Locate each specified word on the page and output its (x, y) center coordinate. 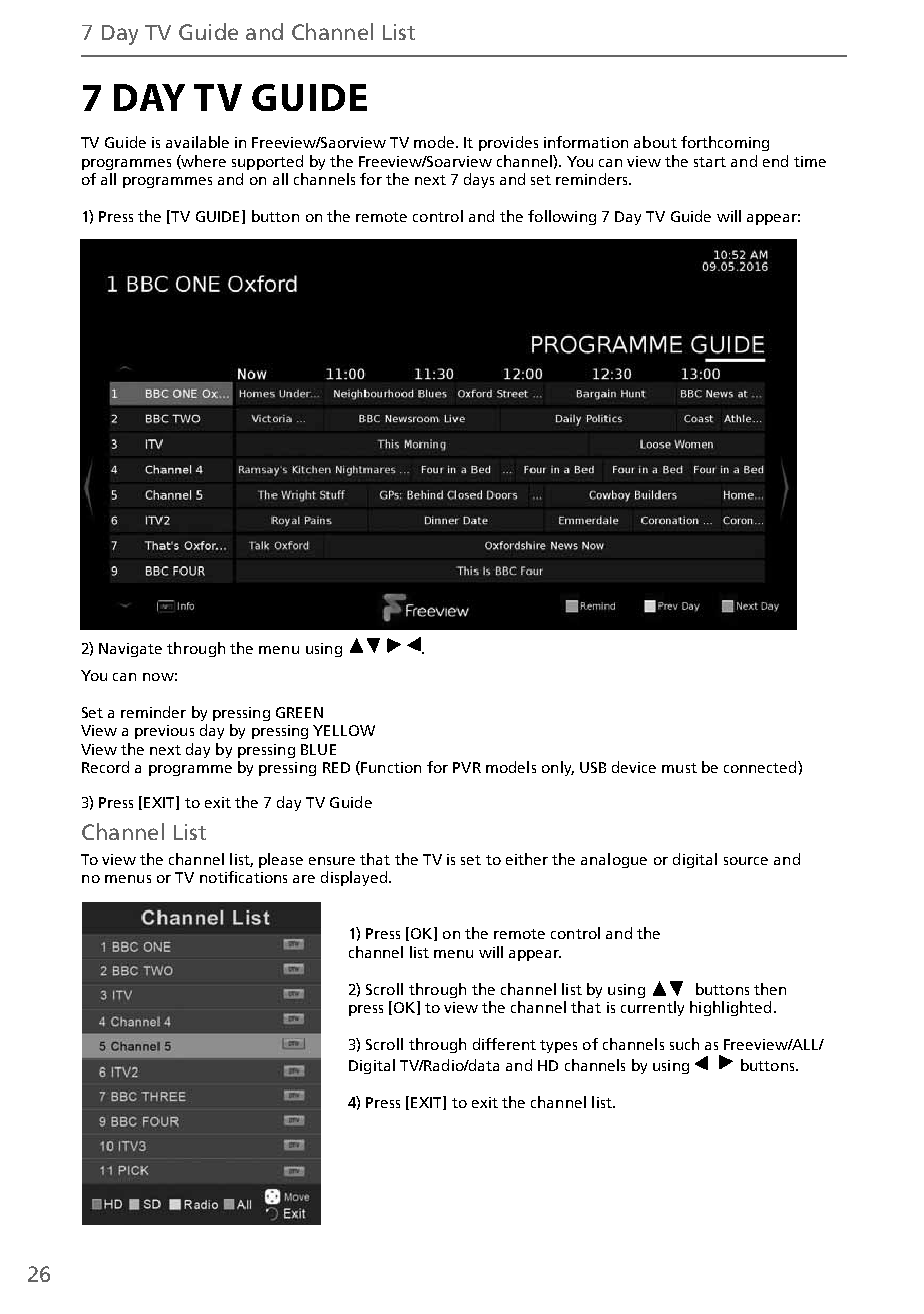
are (304, 879)
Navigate (130, 650)
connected (761, 767)
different (504, 1044)
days (479, 180)
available (197, 142)
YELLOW (344, 730)
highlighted (730, 1008)
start (710, 162)
